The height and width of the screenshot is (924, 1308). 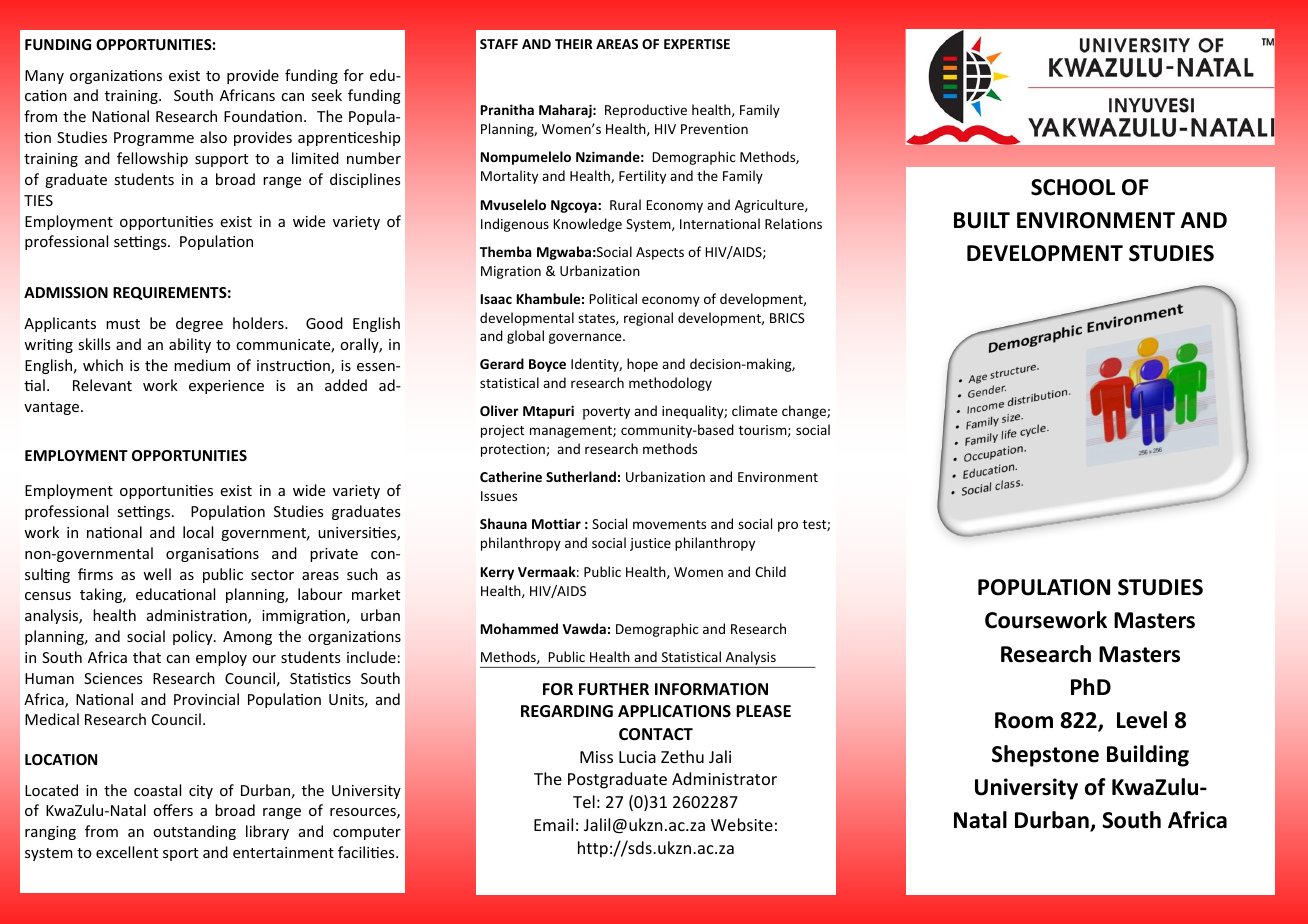 I want to click on BRICS, so click(x=787, y=318).
